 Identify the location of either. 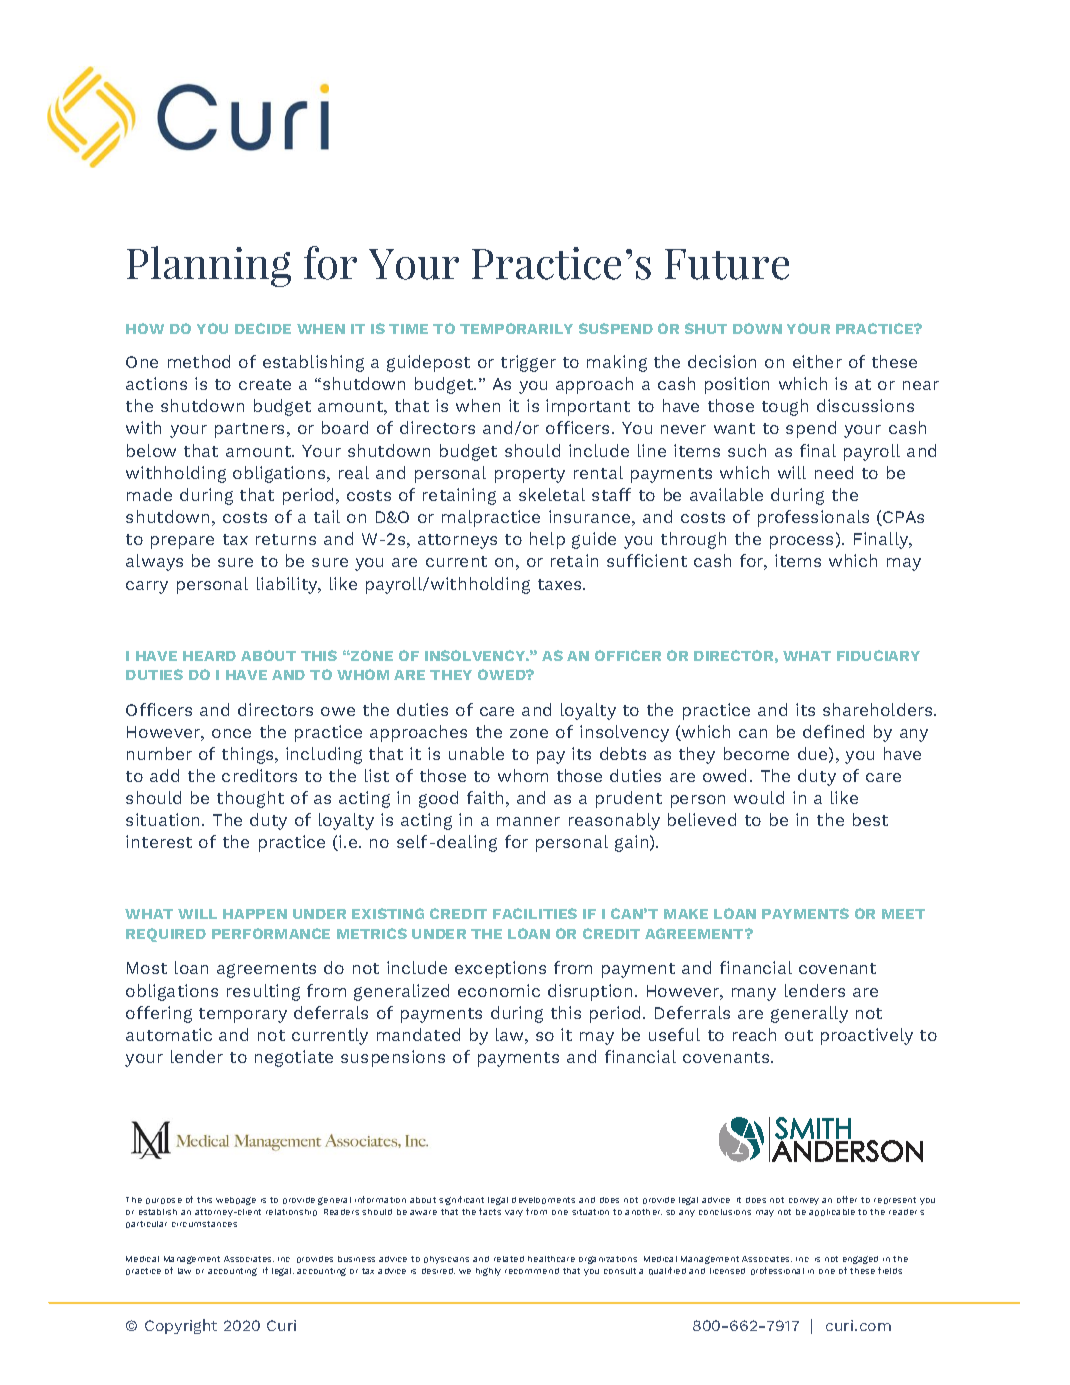
(817, 361).
